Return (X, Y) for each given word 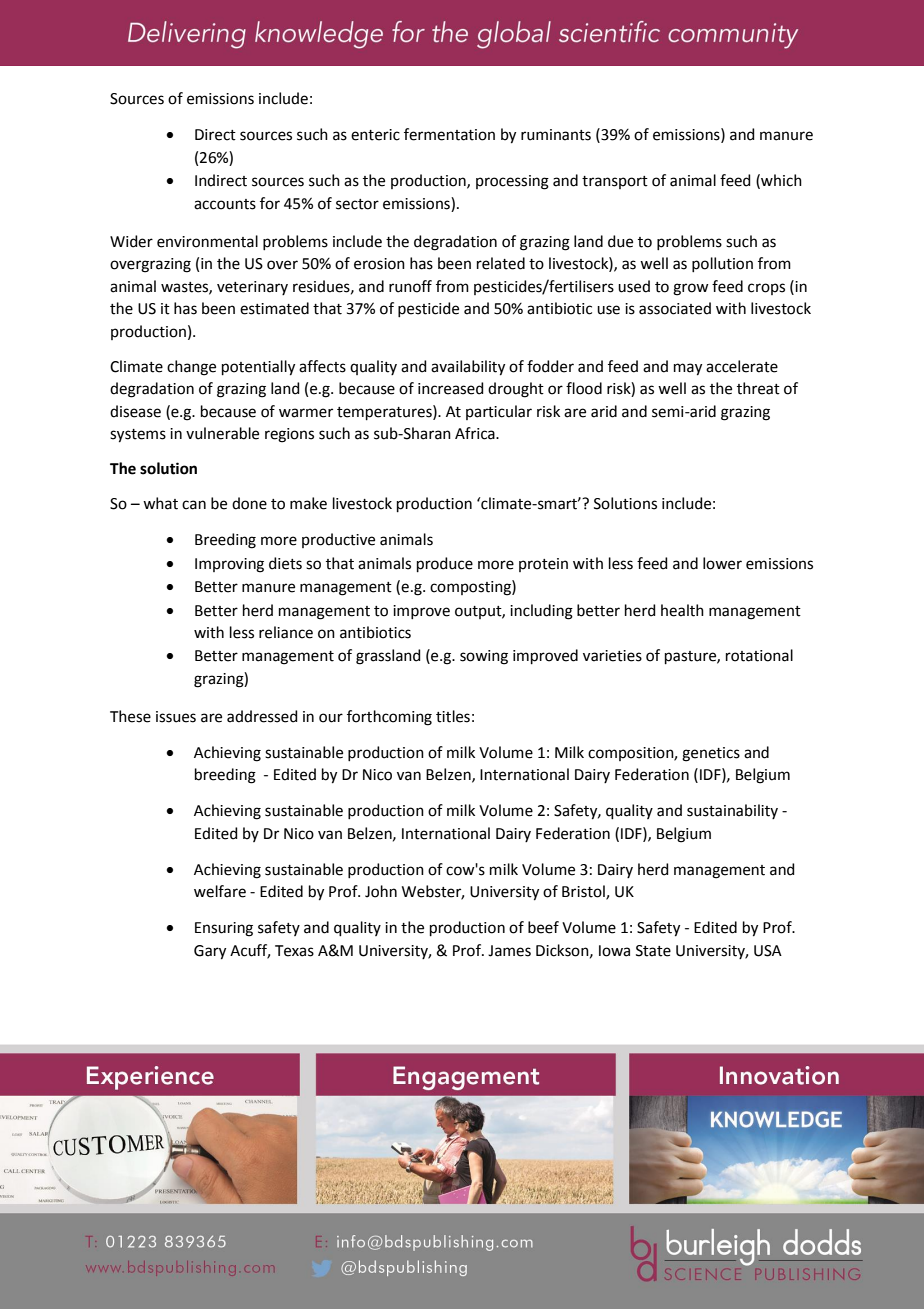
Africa (476, 433)
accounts (225, 204)
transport (615, 182)
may (688, 369)
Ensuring (224, 929)
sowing (484, 657)
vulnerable (222, 433)
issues (176, 717)
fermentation (449, 134)
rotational (759, 655)
